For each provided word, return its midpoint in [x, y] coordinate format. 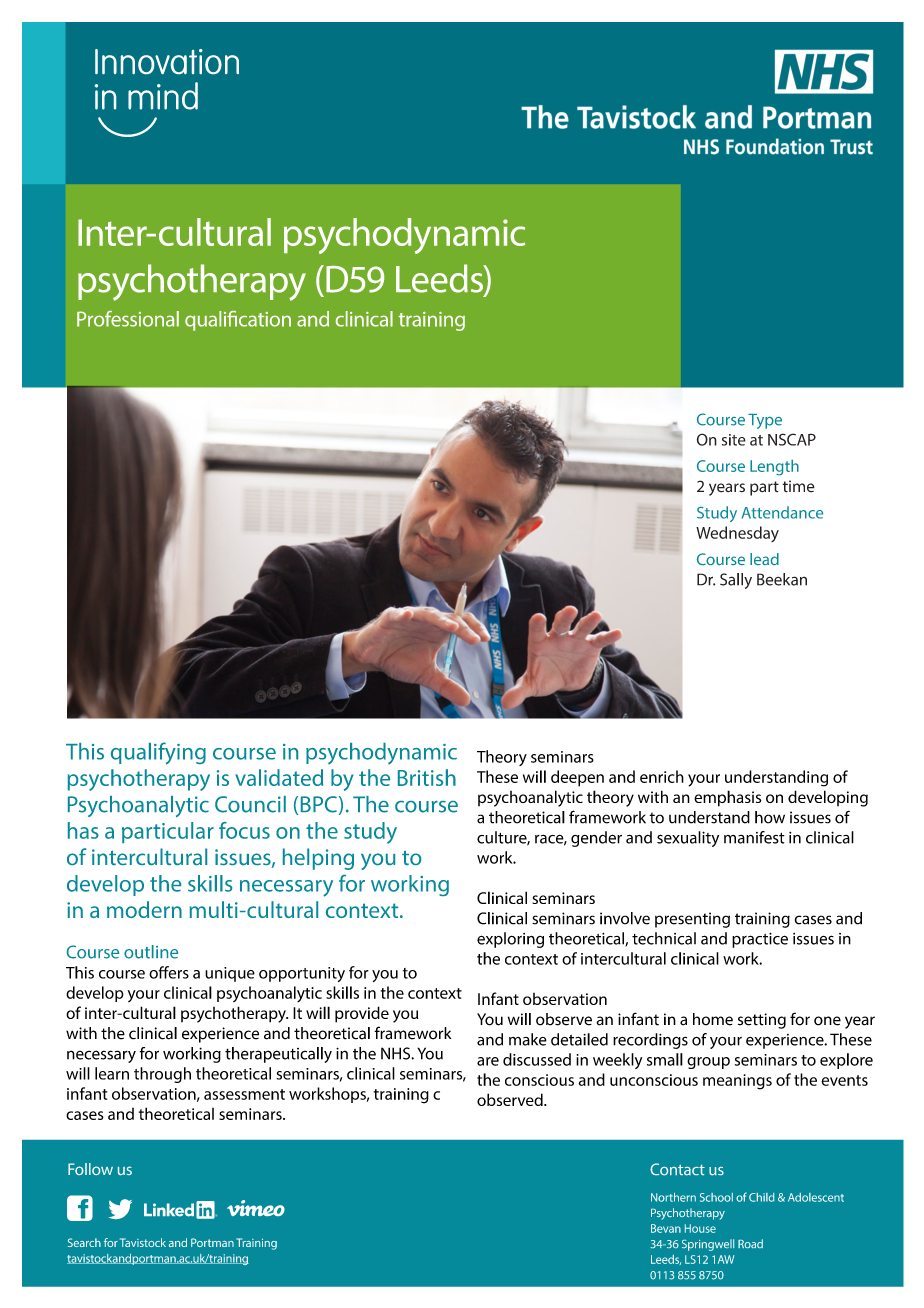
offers [169, 972]
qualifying [158, 753]
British [427, 777]
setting [762, 1021]
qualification [238, 321]
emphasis [727, 798]
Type [765, 421]
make [528, 1039]
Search [84, 1242]
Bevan [666, 1228]
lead [764, 559]
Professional [128, 319]
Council [250, 804]
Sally [736, 581]
